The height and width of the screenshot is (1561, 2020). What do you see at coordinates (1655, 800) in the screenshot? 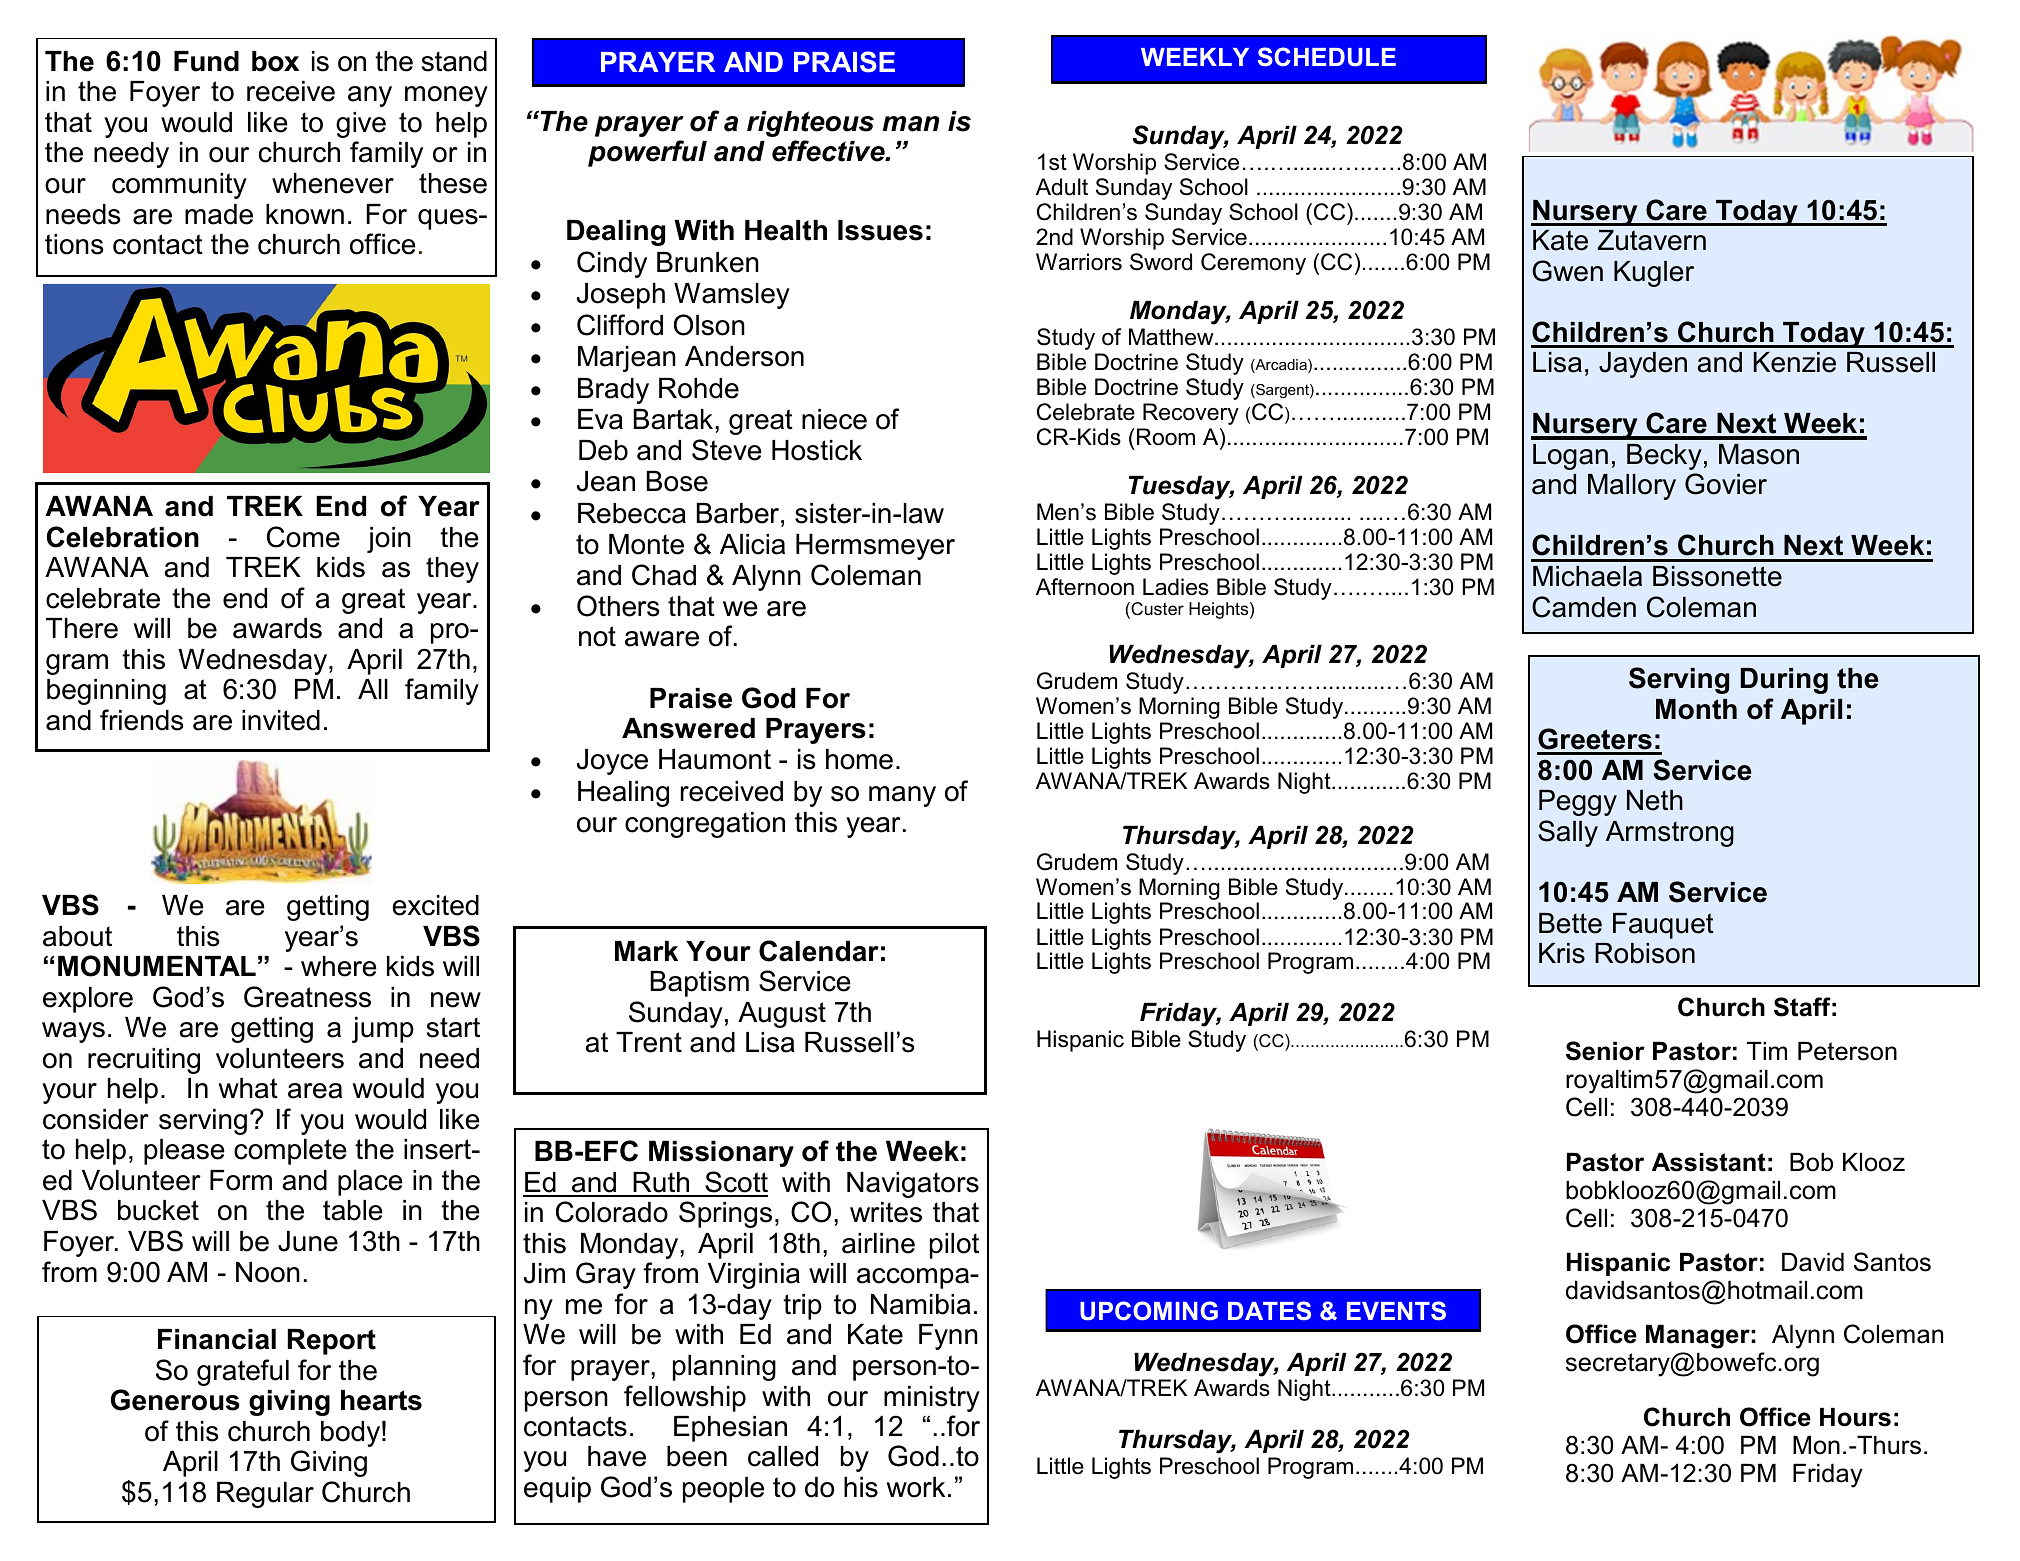
I see `Neth` at bounding box center [1655, 800].
